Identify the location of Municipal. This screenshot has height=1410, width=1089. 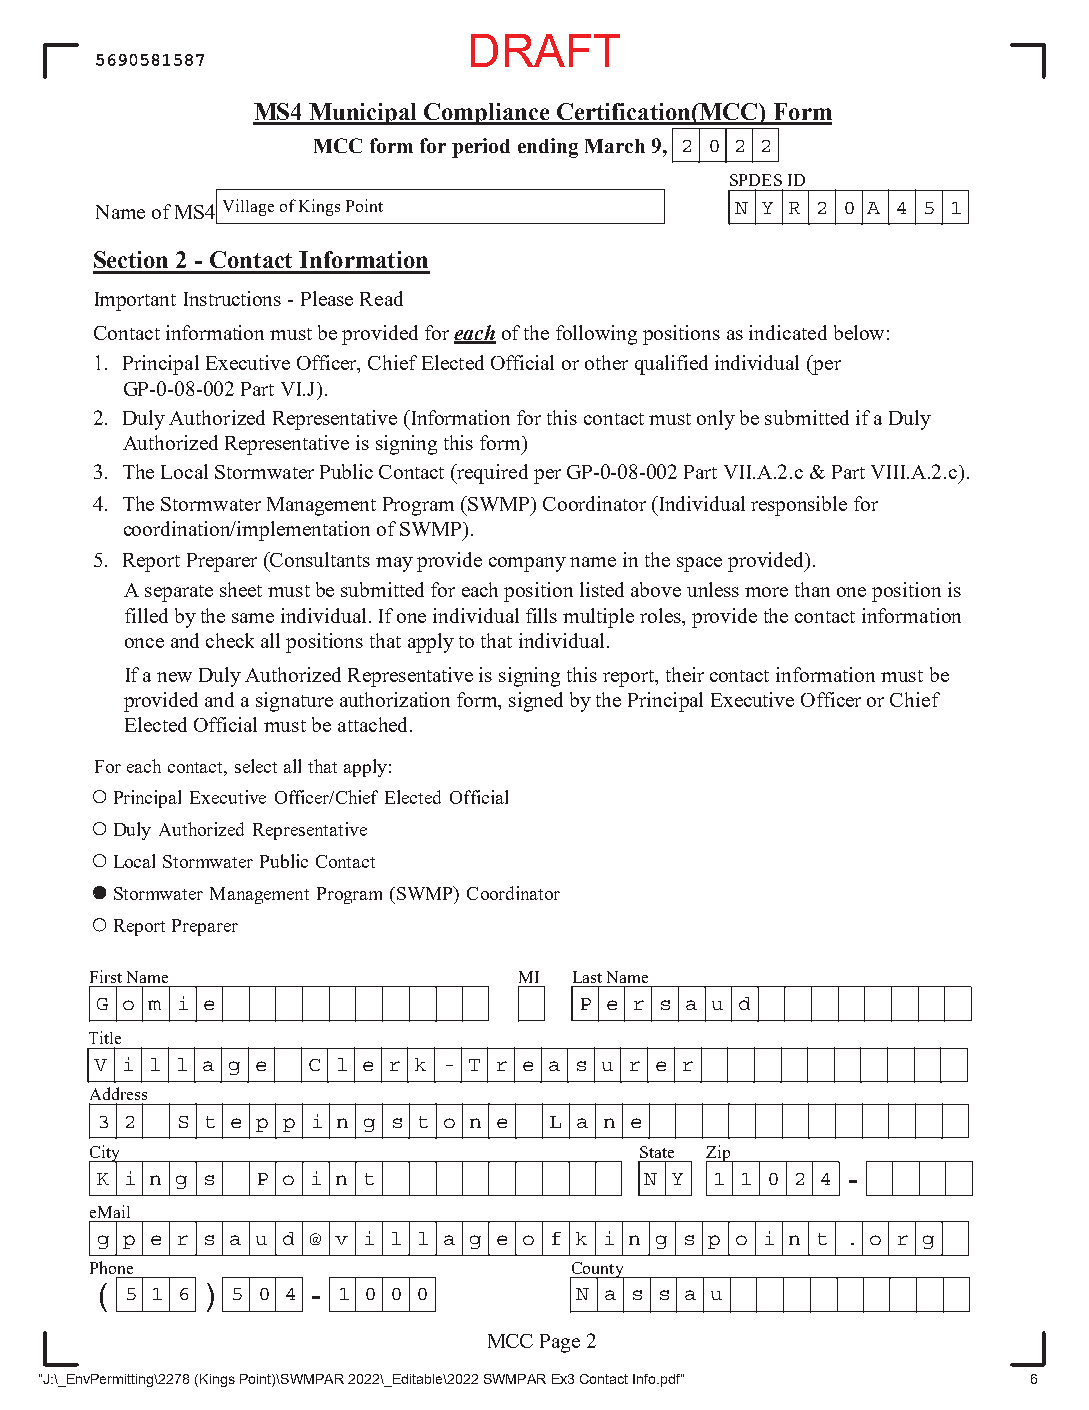
(364, 114).
